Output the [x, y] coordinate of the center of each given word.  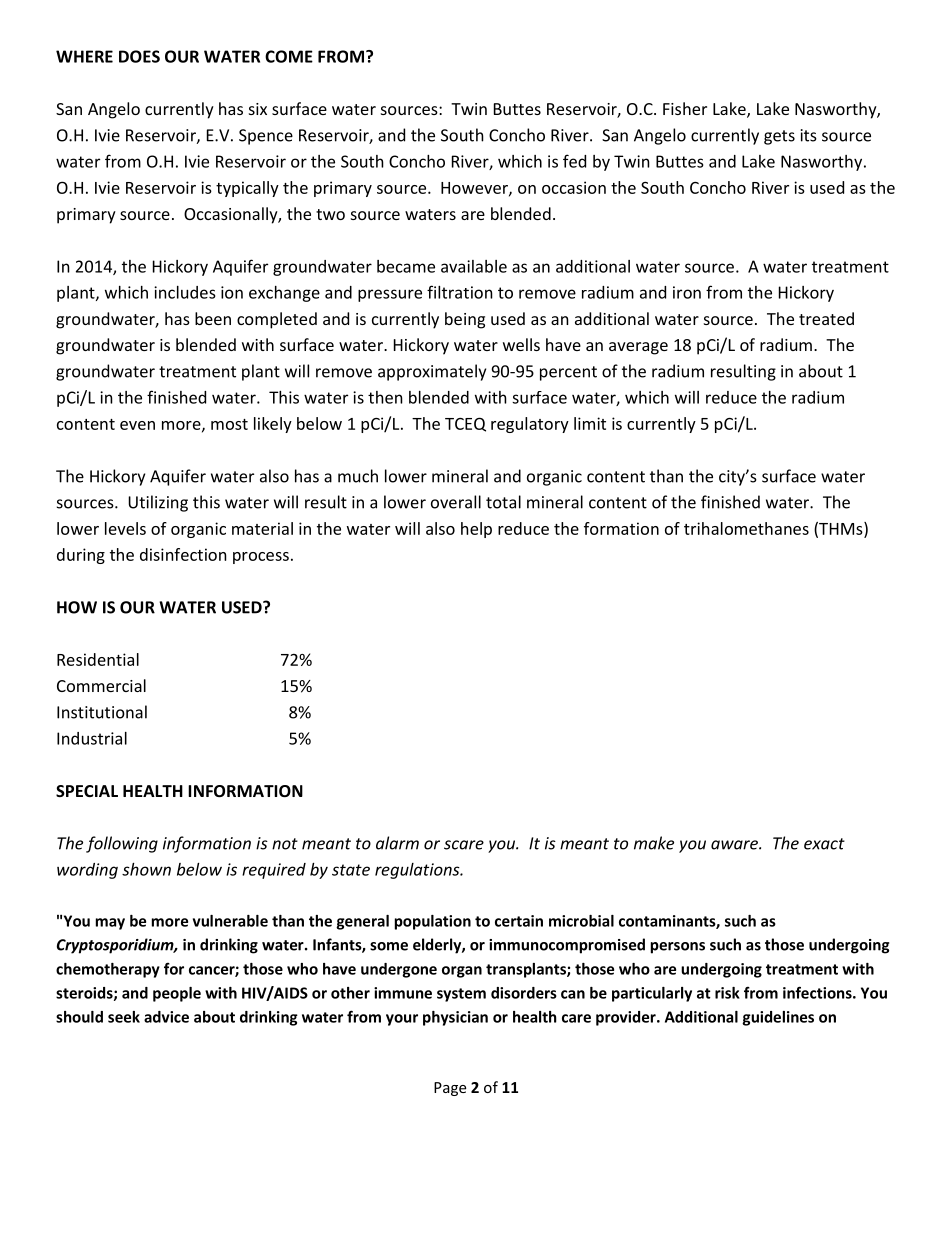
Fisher [685, 108]
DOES [139, 56]
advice [166, 1017]
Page [450, 1089]
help [476, 530]
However [475, 189]
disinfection [183, 554]
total [503, 502]
